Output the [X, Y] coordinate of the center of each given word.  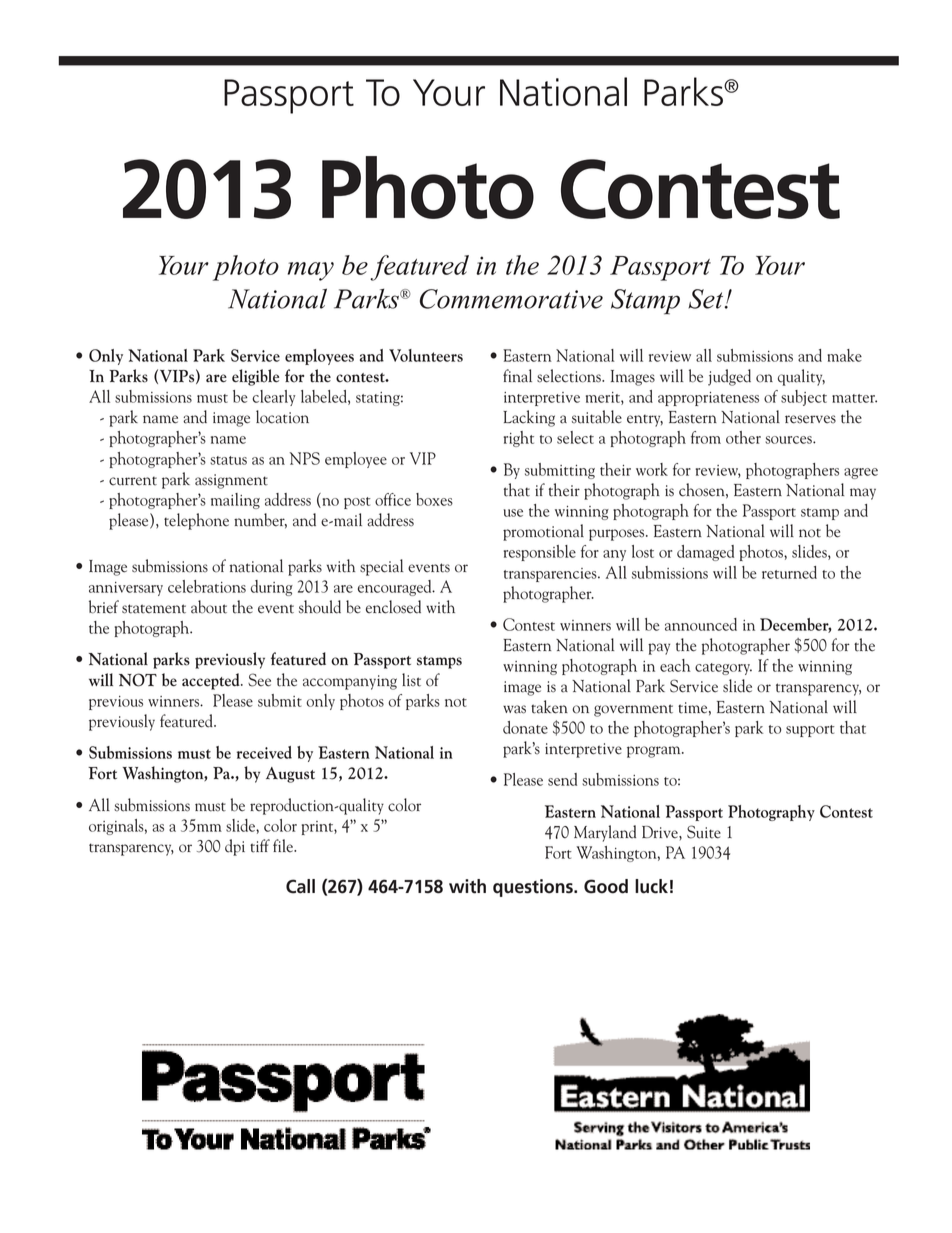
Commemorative [511, 299]
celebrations [207, 586]
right [519, 439]
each [675, 665]
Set [707, 299]
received [264, 752]
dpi [235, 847]
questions [534, 888]
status [228, 460]
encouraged [396, 588]
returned [789, 572]
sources [789, 440]
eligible [255, 377]
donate [525, 727]
